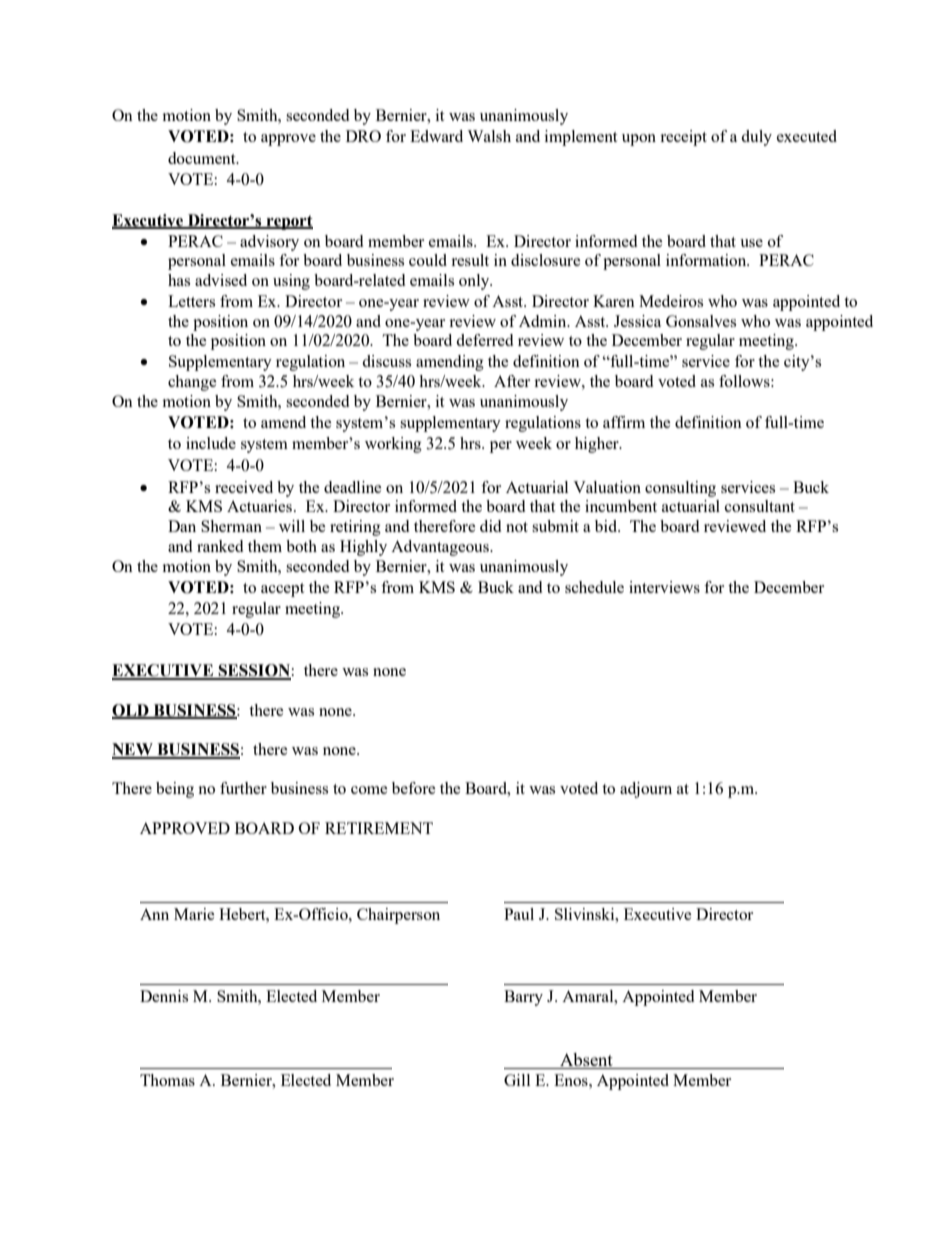  Describe the element at coordinates (211, 443) in the screenshot. I see `include` at that location.
